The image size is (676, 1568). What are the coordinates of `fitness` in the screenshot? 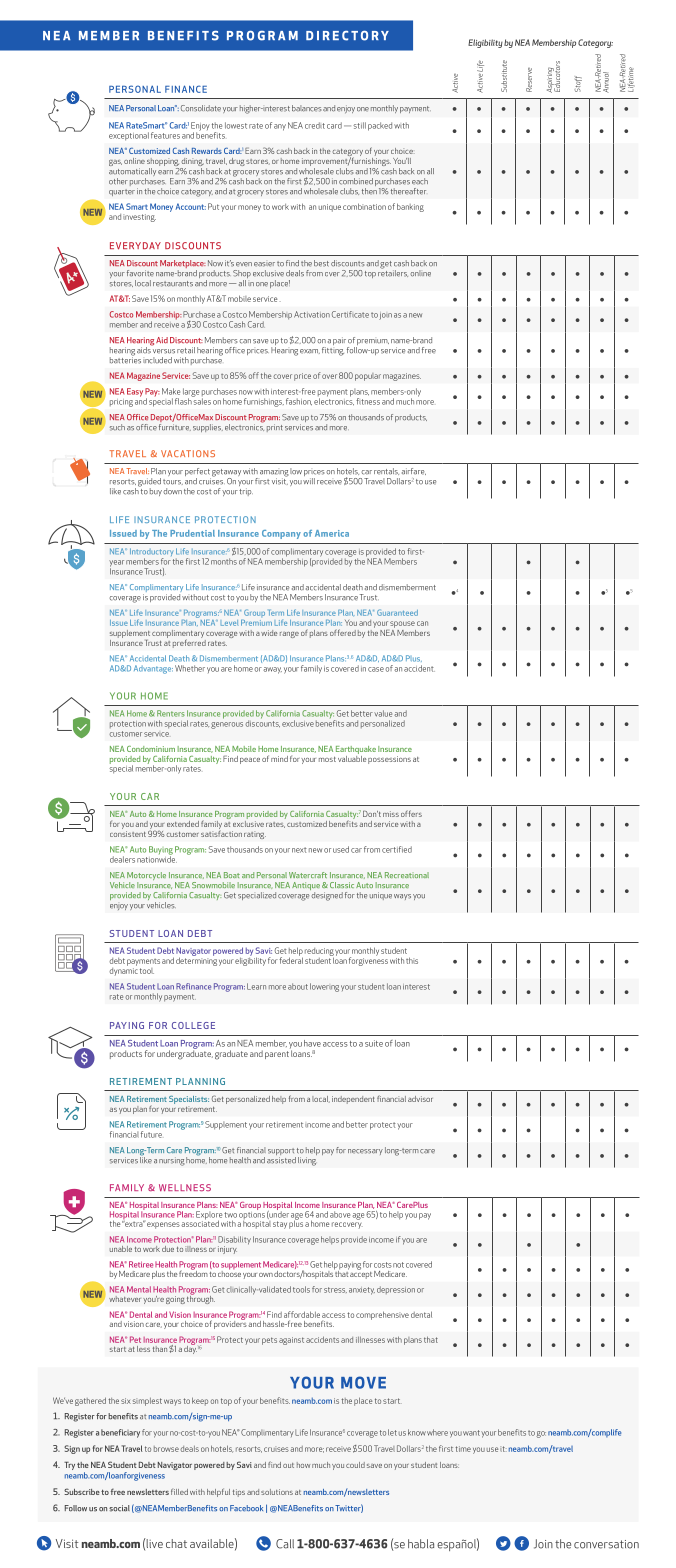 It's located at (368, 401).
